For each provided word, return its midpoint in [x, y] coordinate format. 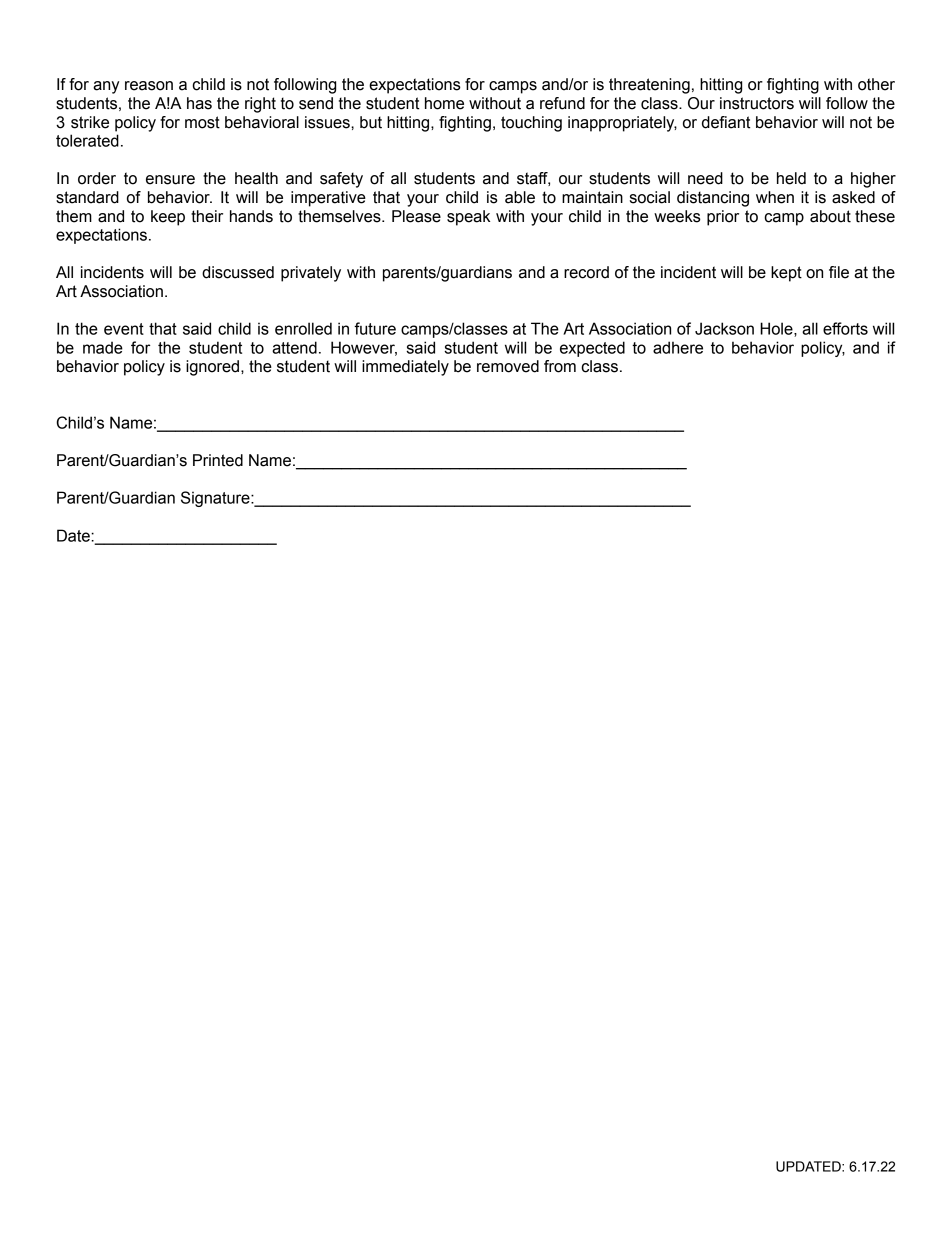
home [444, 103]
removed [508, 366]
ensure [170, 180]
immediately [405, 368]
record [586, 272]
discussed [238, 272]
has [199, 103]
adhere [678, 347]
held [791, 178]
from [560, 366]
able [520, 197]
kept [786, 274]
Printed [218, 460]
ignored [214, 368]
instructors [757, 103]
